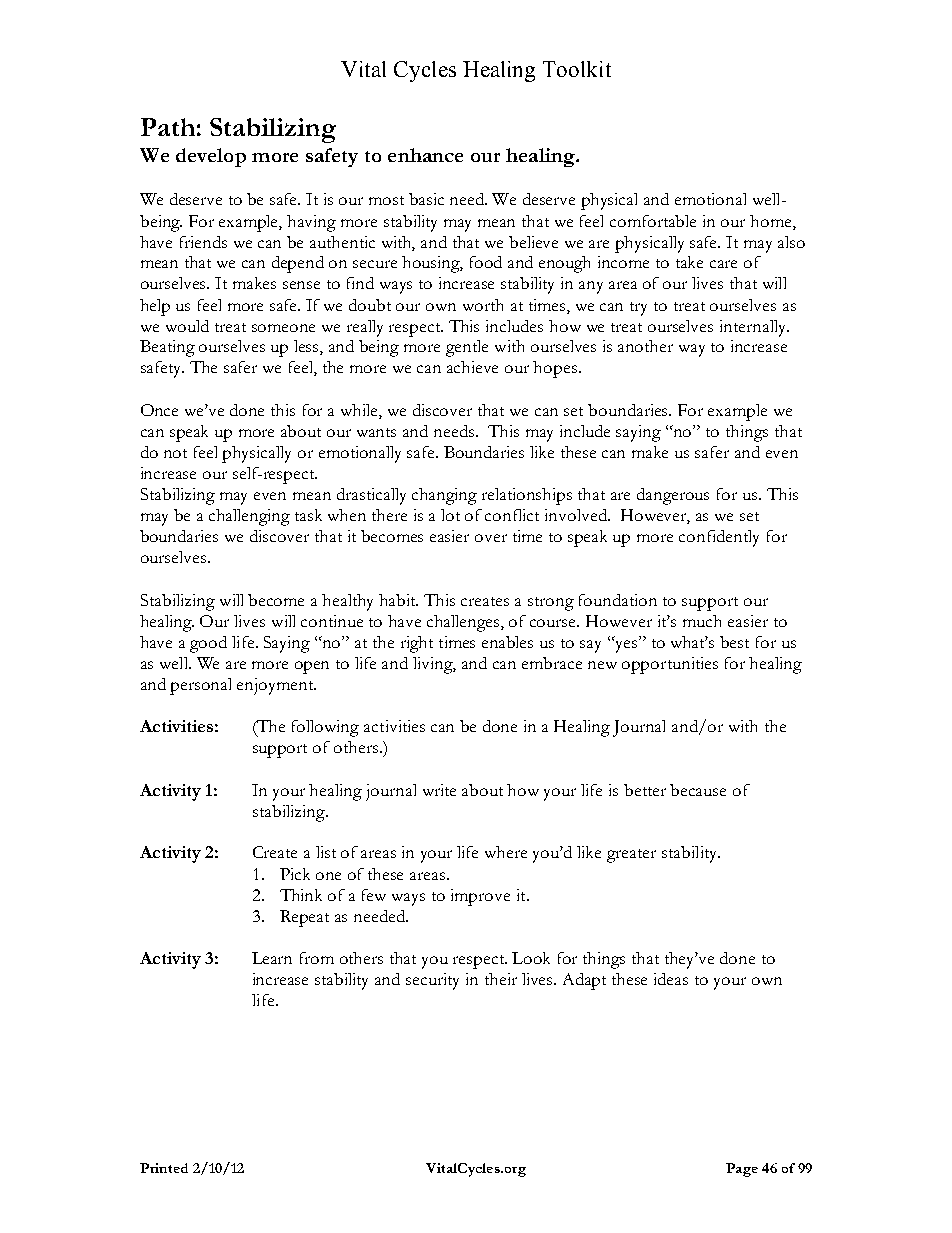 The width and height of the screenshot is (952, 1233). I want to click on improve, so click(480, 897).
